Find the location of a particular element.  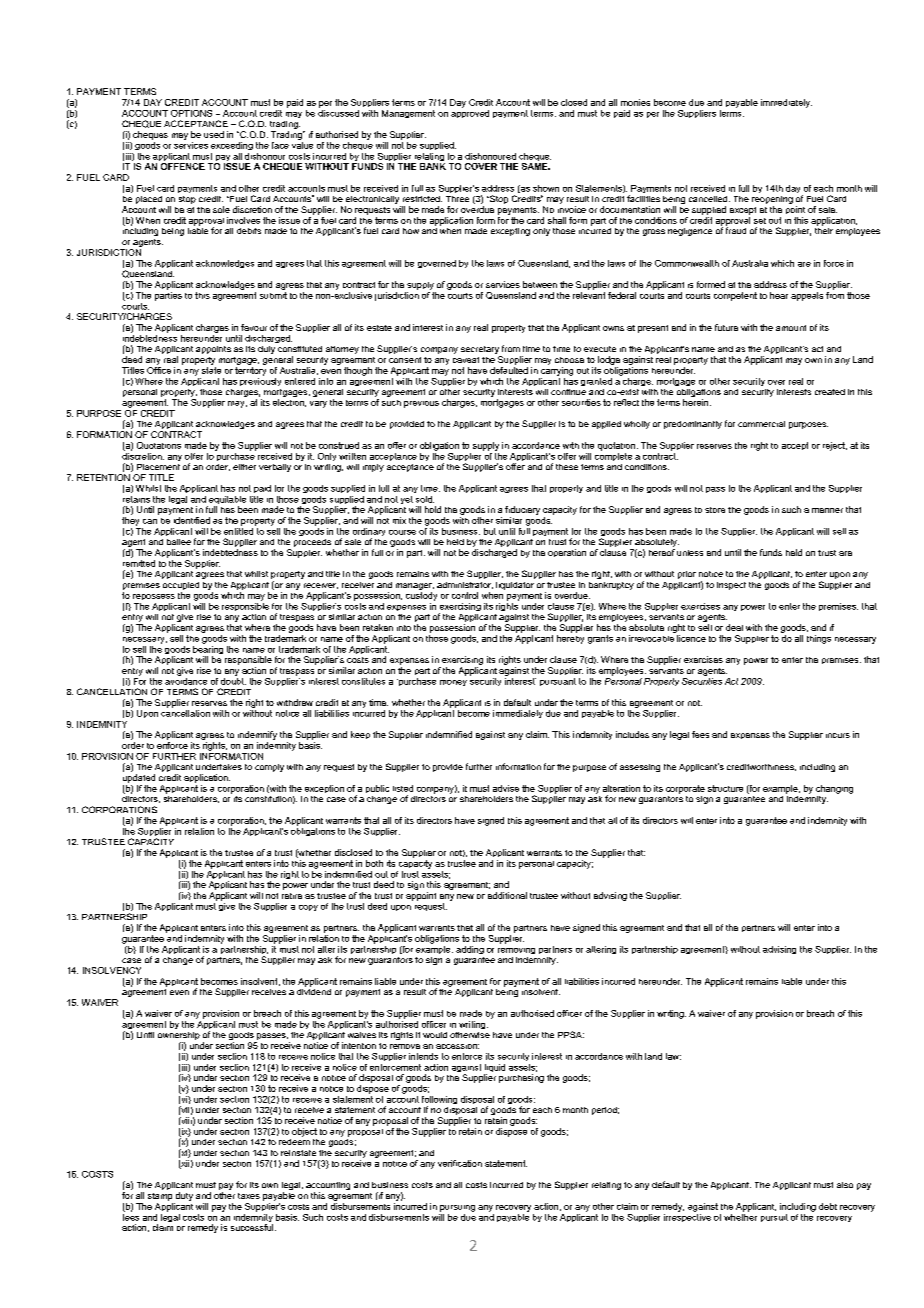

structure is located at coordinates (725, 788).
